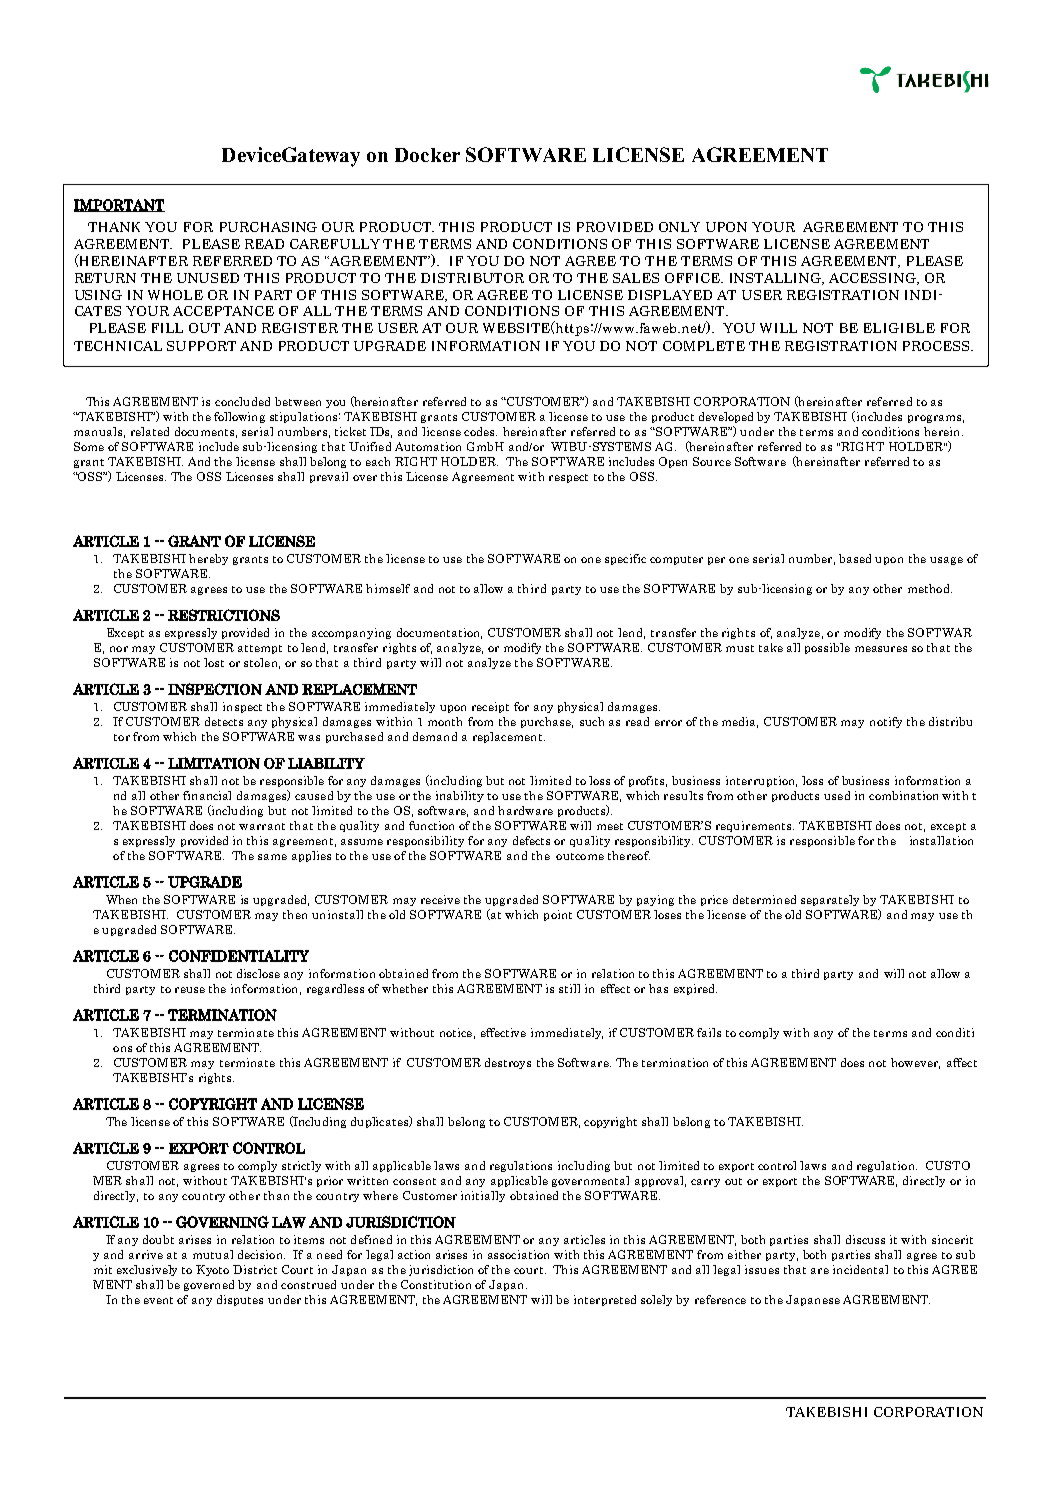 The height and width of the document is (1488, 1052). What do you see at coordinates (427, 155) in the document?
I see `Docker` at bounding box center [427, 155].
